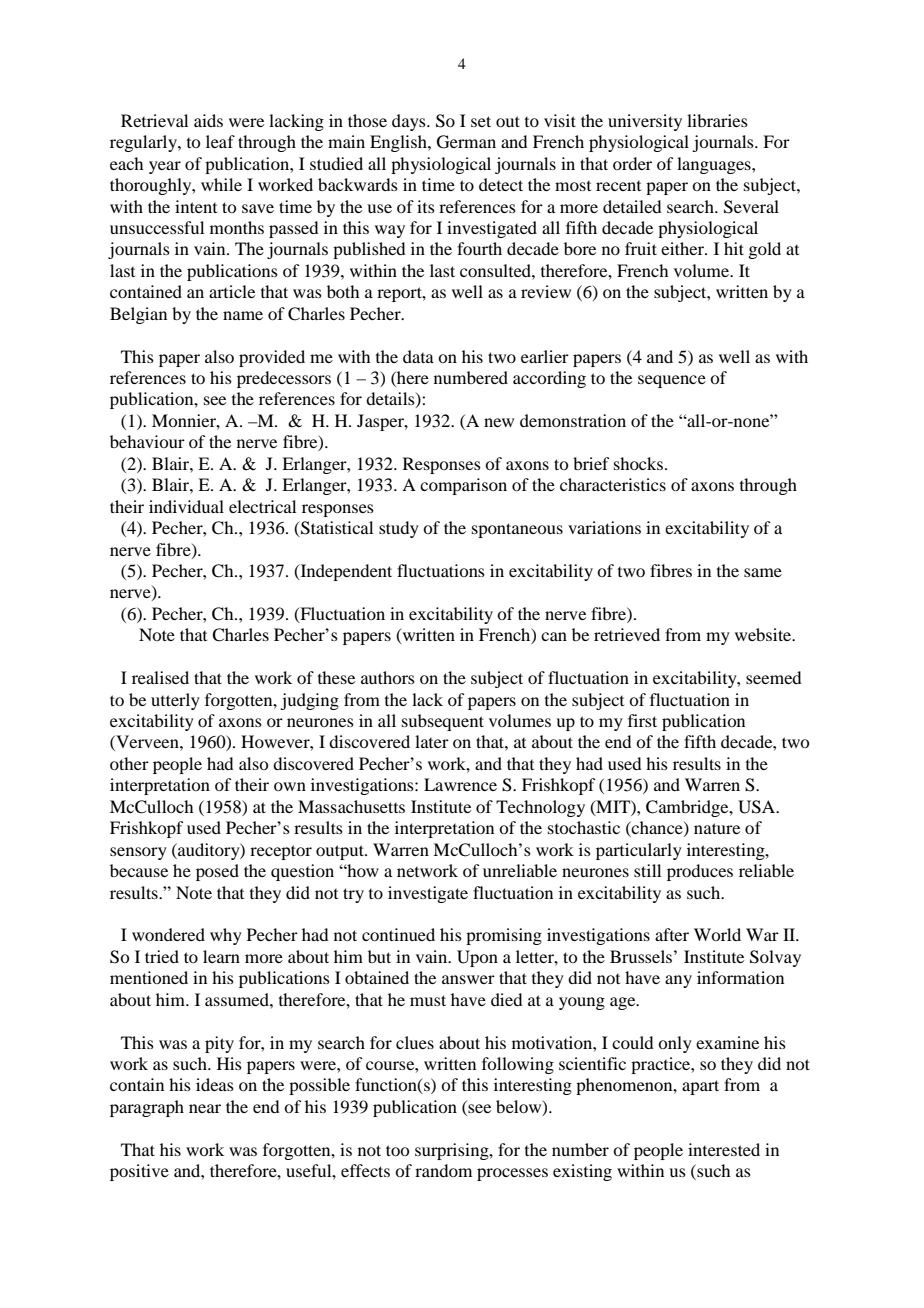 The image size is (924, 1308). I want to click on later, so click(432, 741).
